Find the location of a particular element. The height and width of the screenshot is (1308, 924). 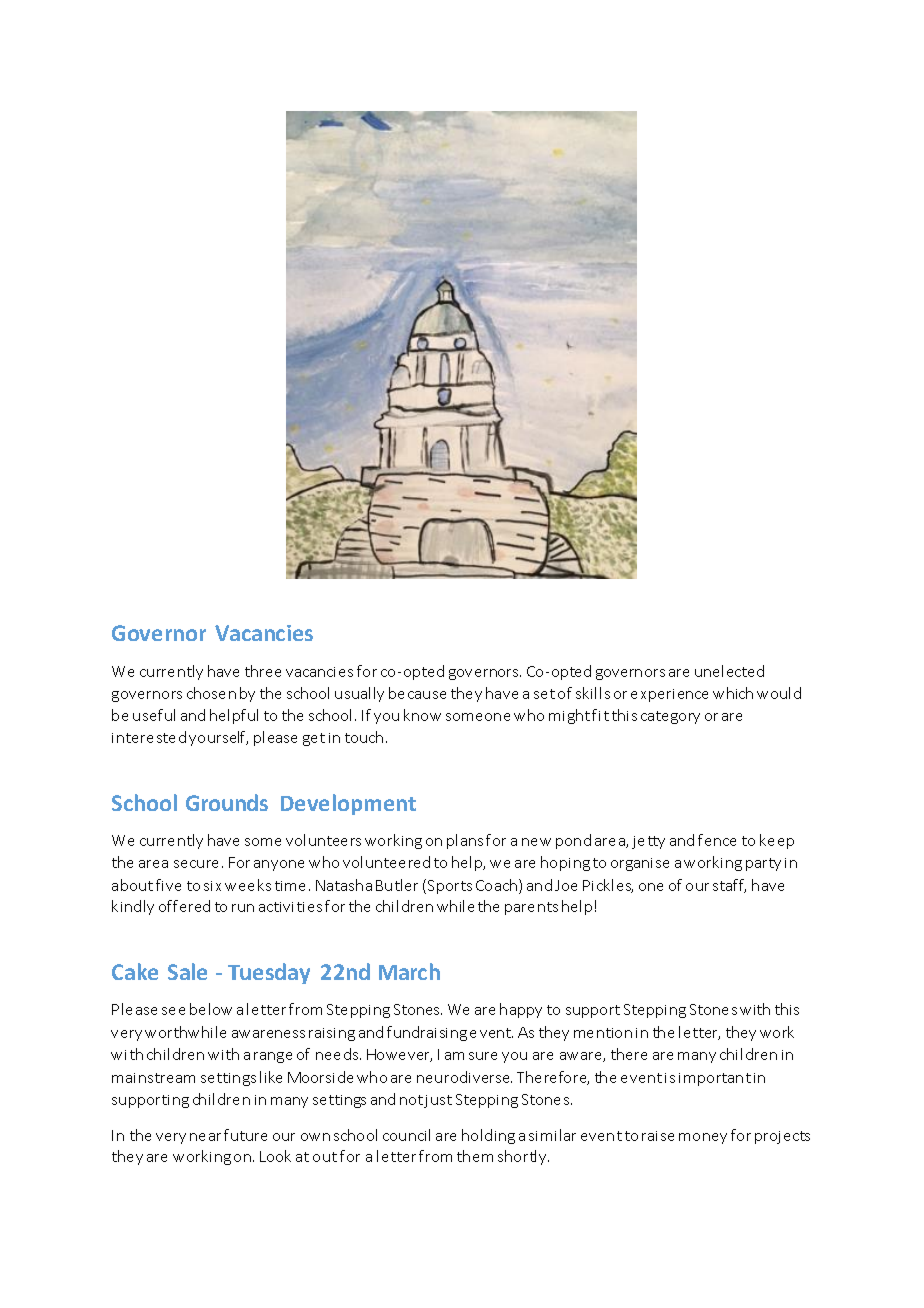

below is located at coordinates (211, 1009).
